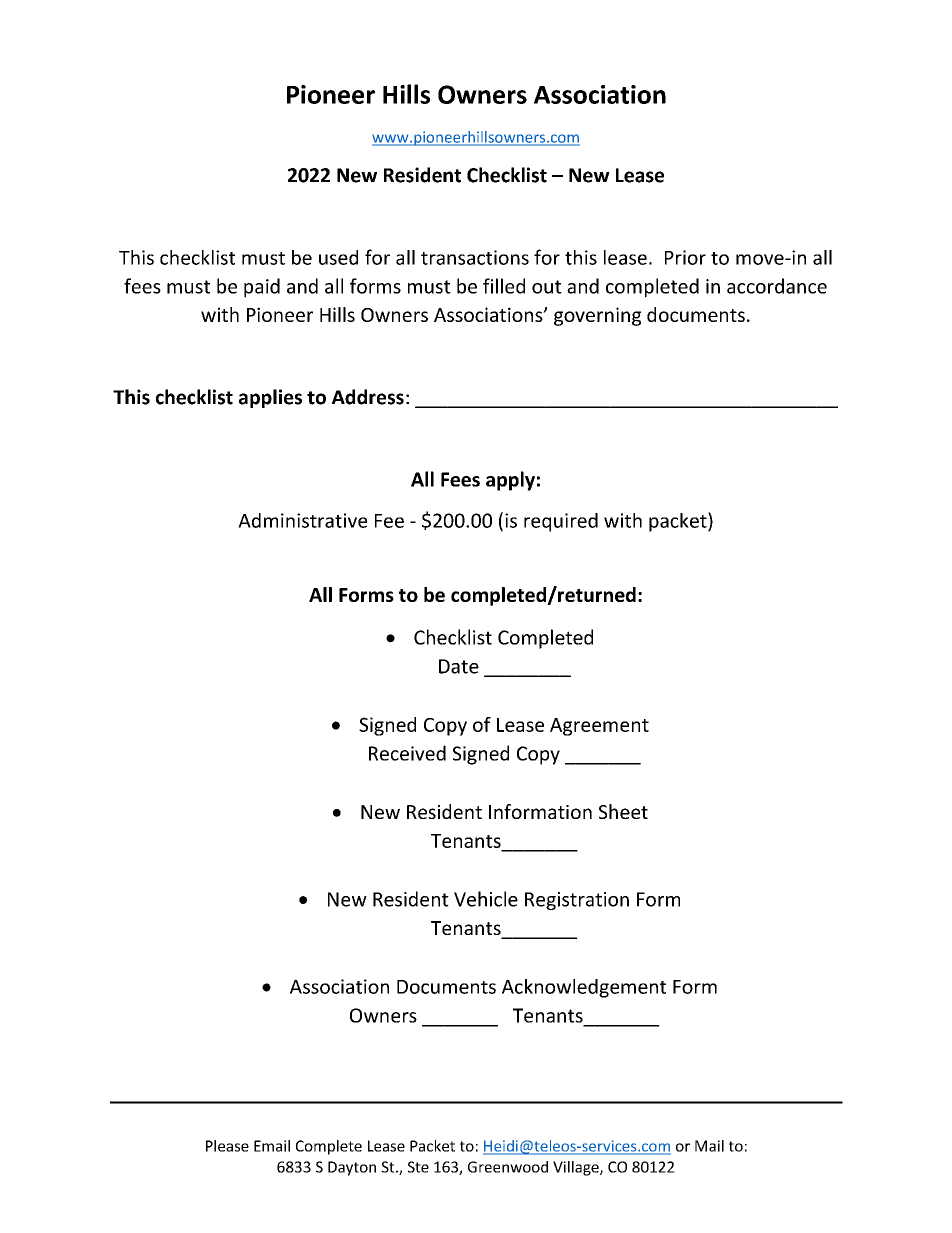  I want to click on Village, so click(577, 1168).
